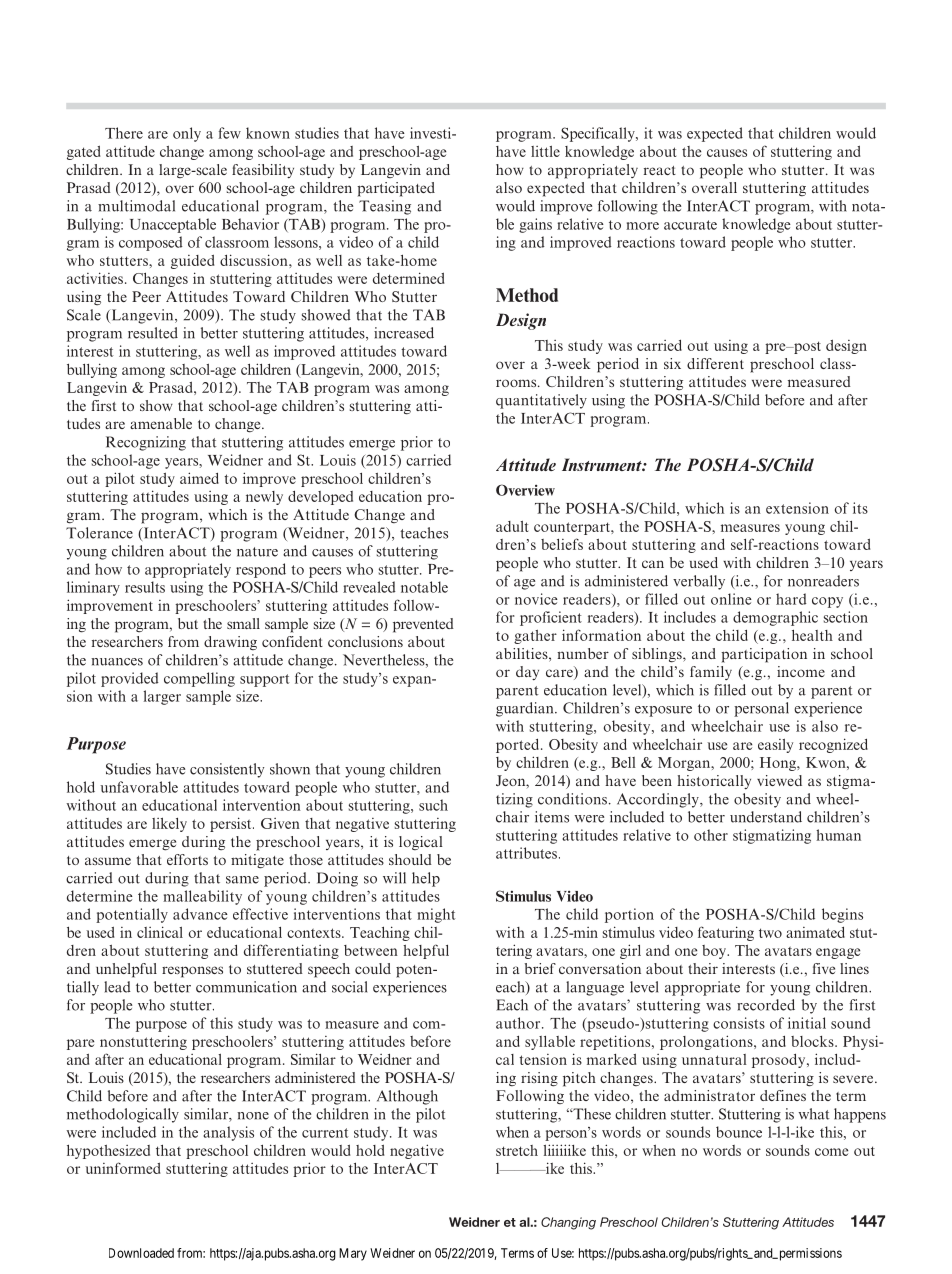  Describe the element at coordinates (860, 508) in the image. I see `its` at that location.
